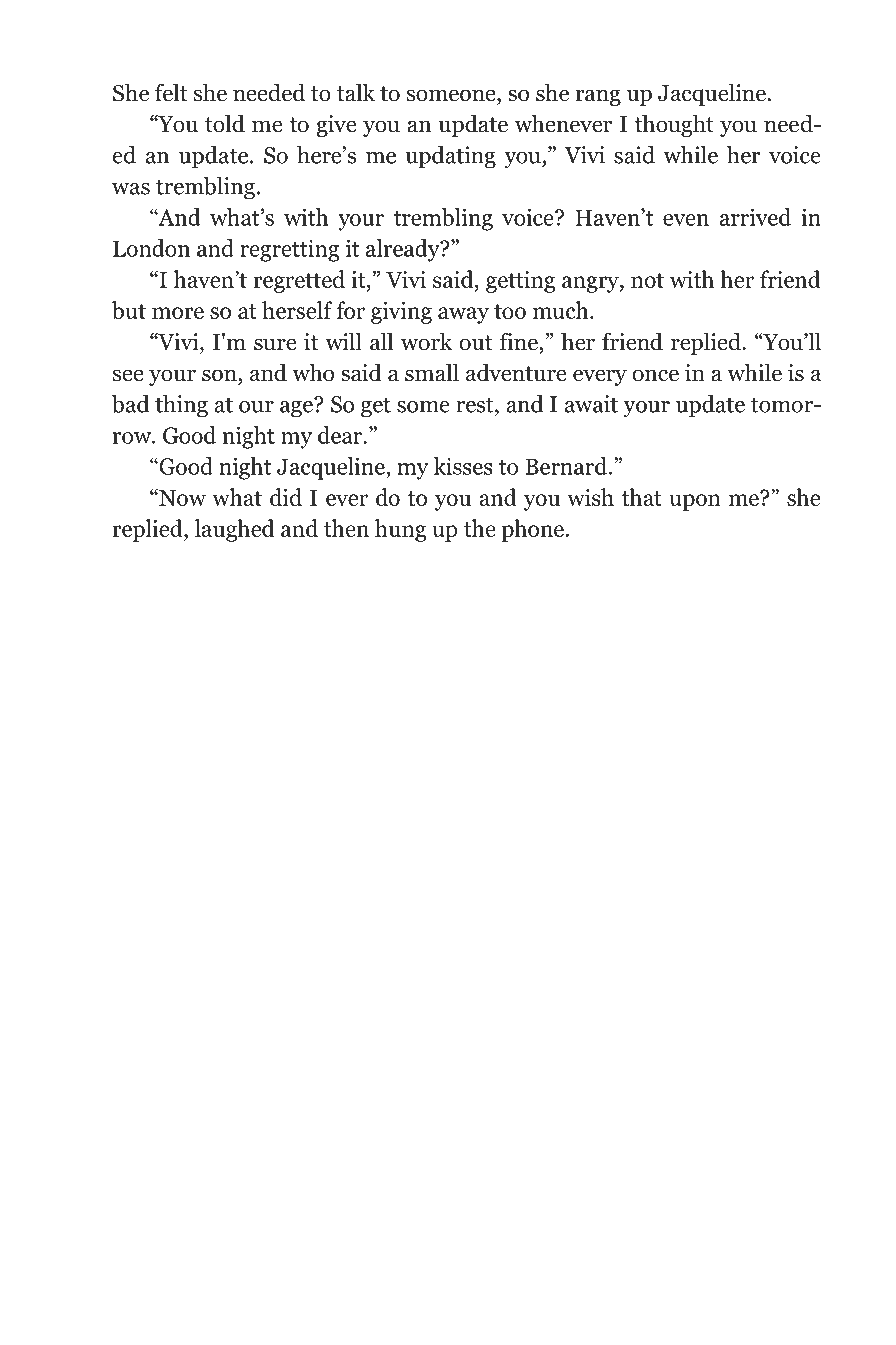 The height and width of the screenshot is (1345, 896). What do you see at coordinates (171, 92) in the screenshot?
I see `felt` at bounding box center [171, 92].
